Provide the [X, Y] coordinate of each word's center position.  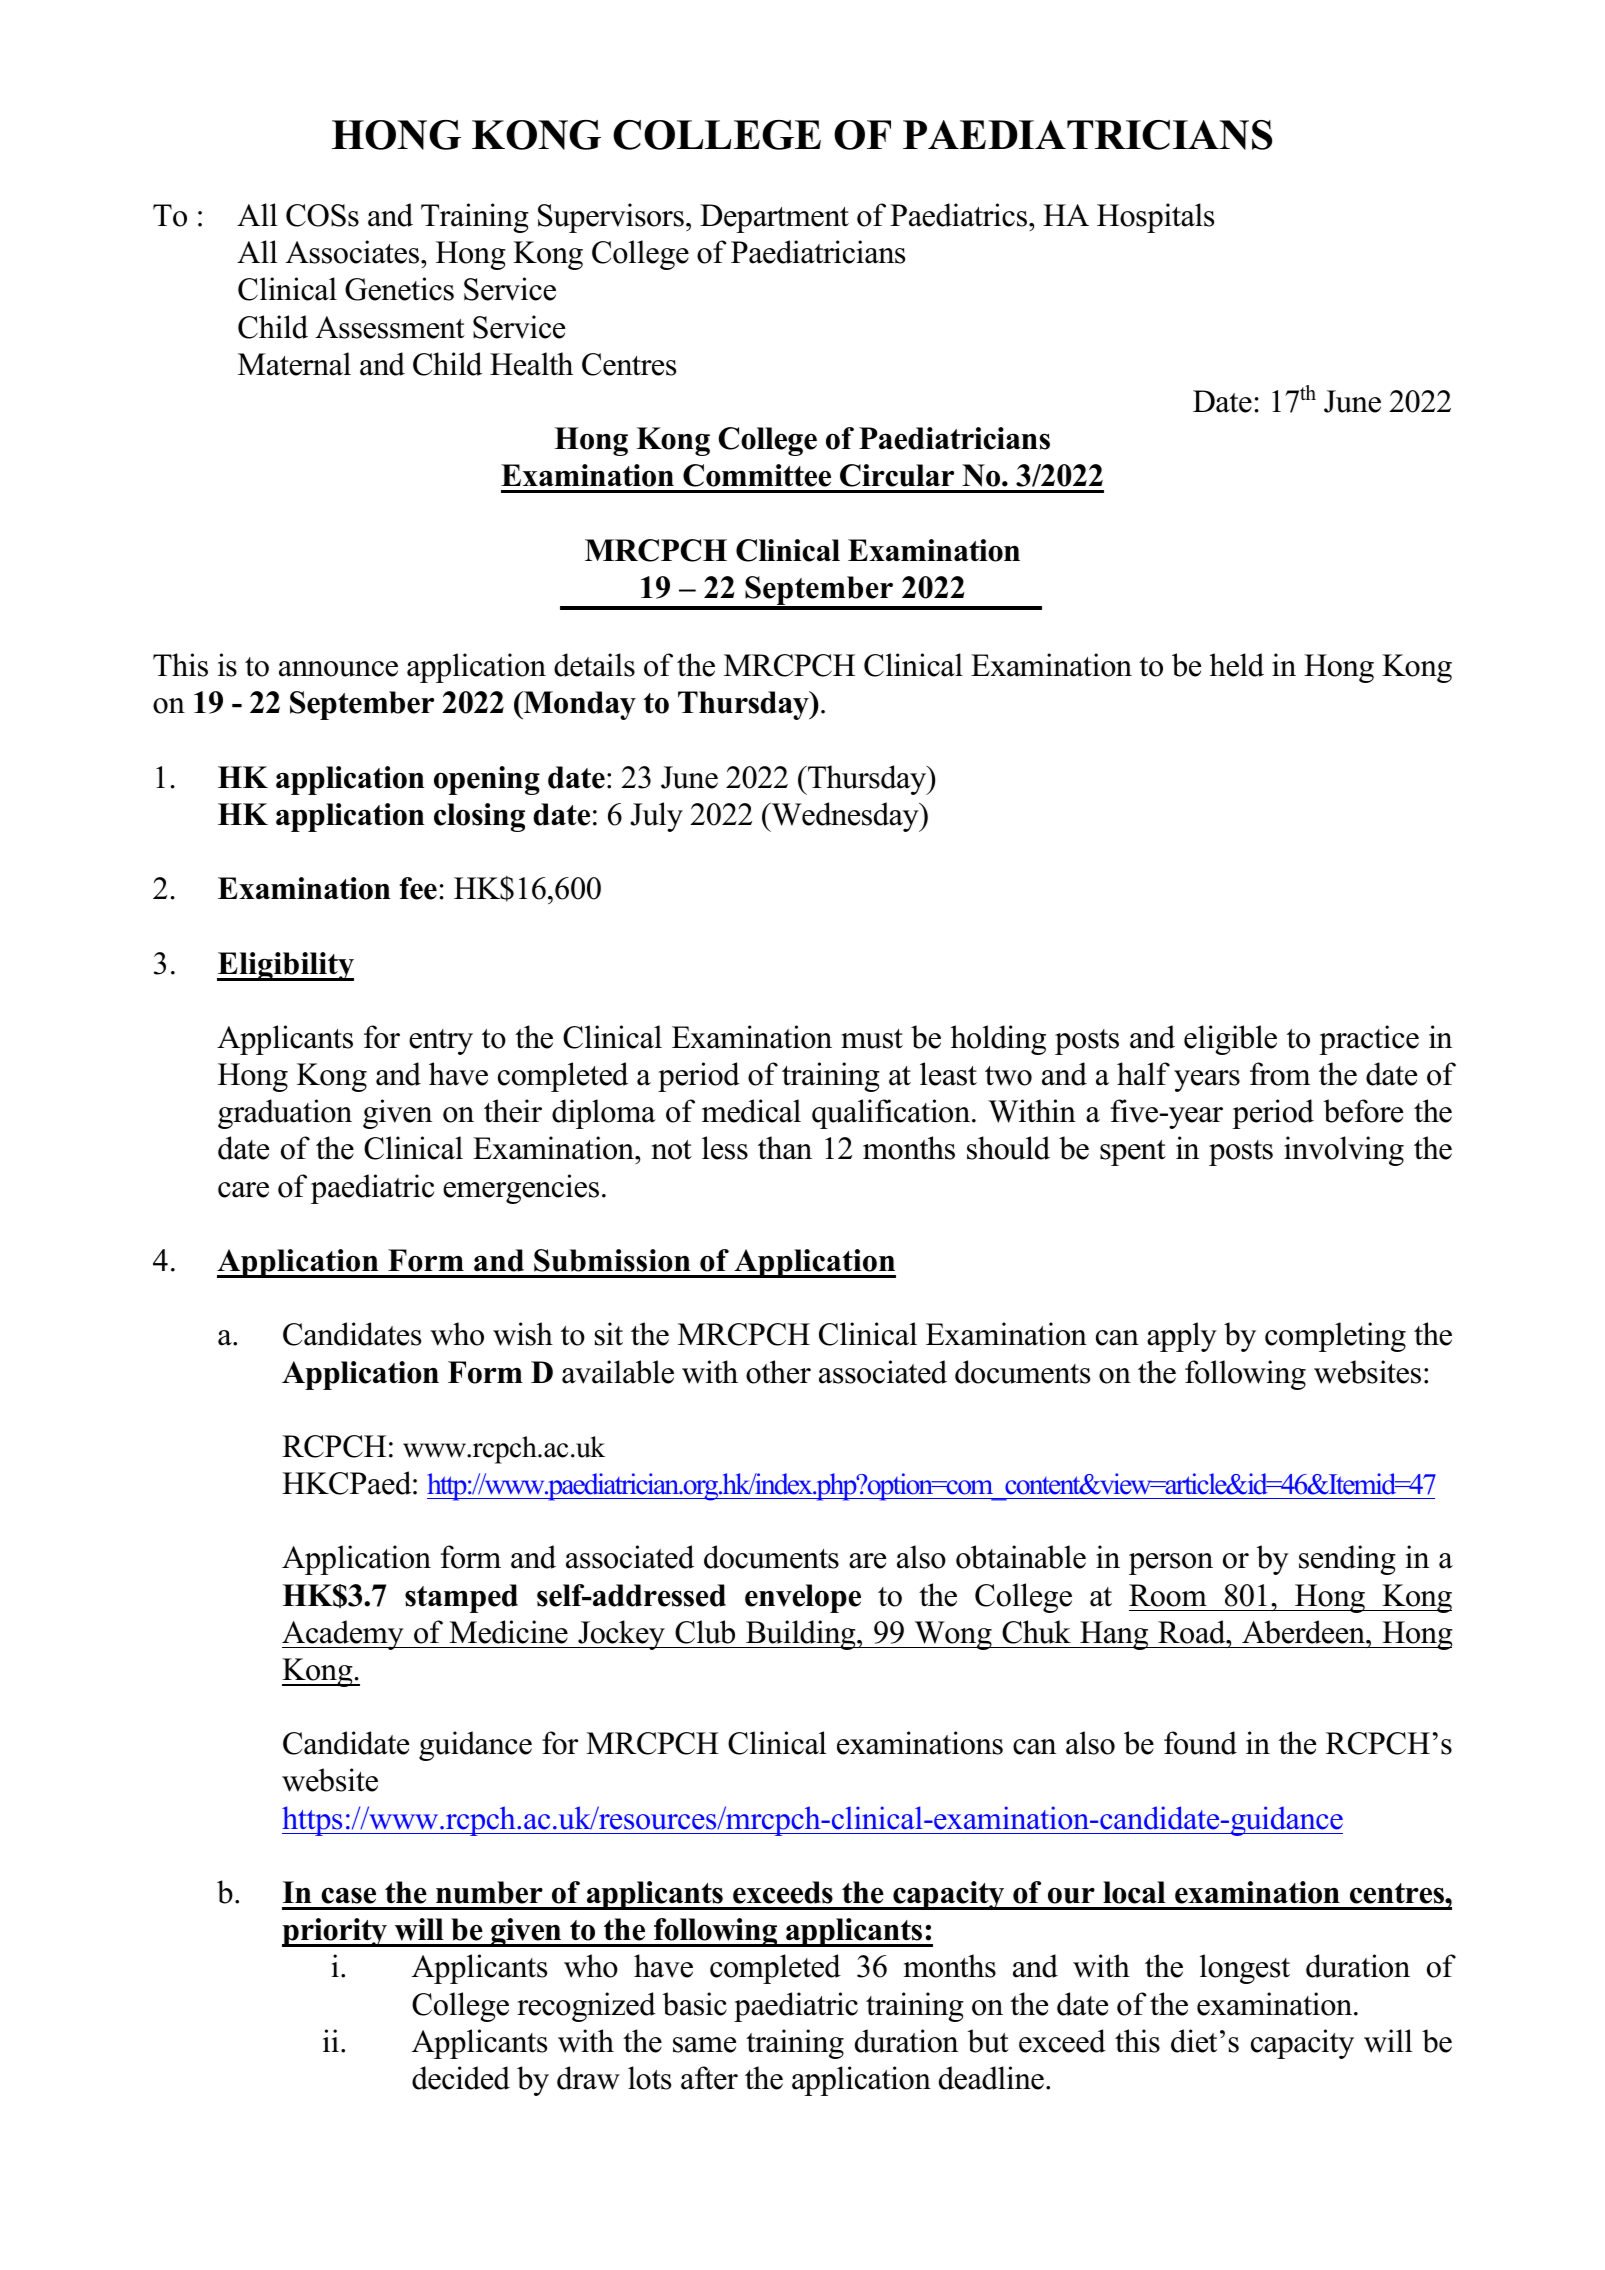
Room [1168, 1595]
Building [801, 1635]
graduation [285, 1114]
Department [774, 218]
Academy [344, 1635]
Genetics [399, 289]
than [785, 1148]
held [1237, 665]
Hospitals [1155, 218]
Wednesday [845, 817]
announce [338, 669]
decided [461, 2078]
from [1280, 1074]
